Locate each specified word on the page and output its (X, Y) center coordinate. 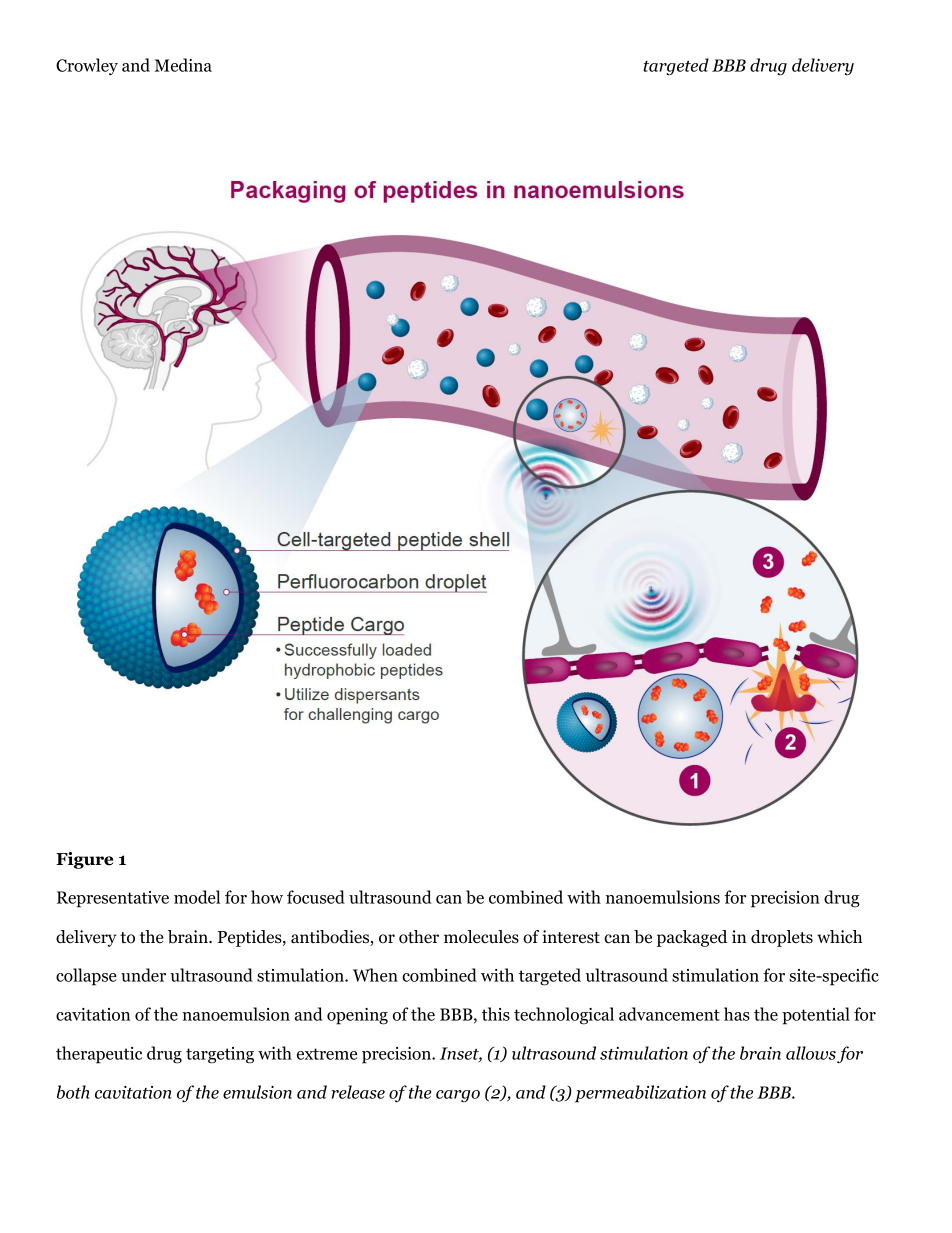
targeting (220, 1055)
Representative (113, 899)
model (197, 897)
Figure (84, 860)
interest (571, 937)
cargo (458, 1096)
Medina (183, 65)
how (267, 897)
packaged (692, 938)
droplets (782, 938)
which (839, 937)
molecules (481, 937)
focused (316, 897)
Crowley (87, 66)
